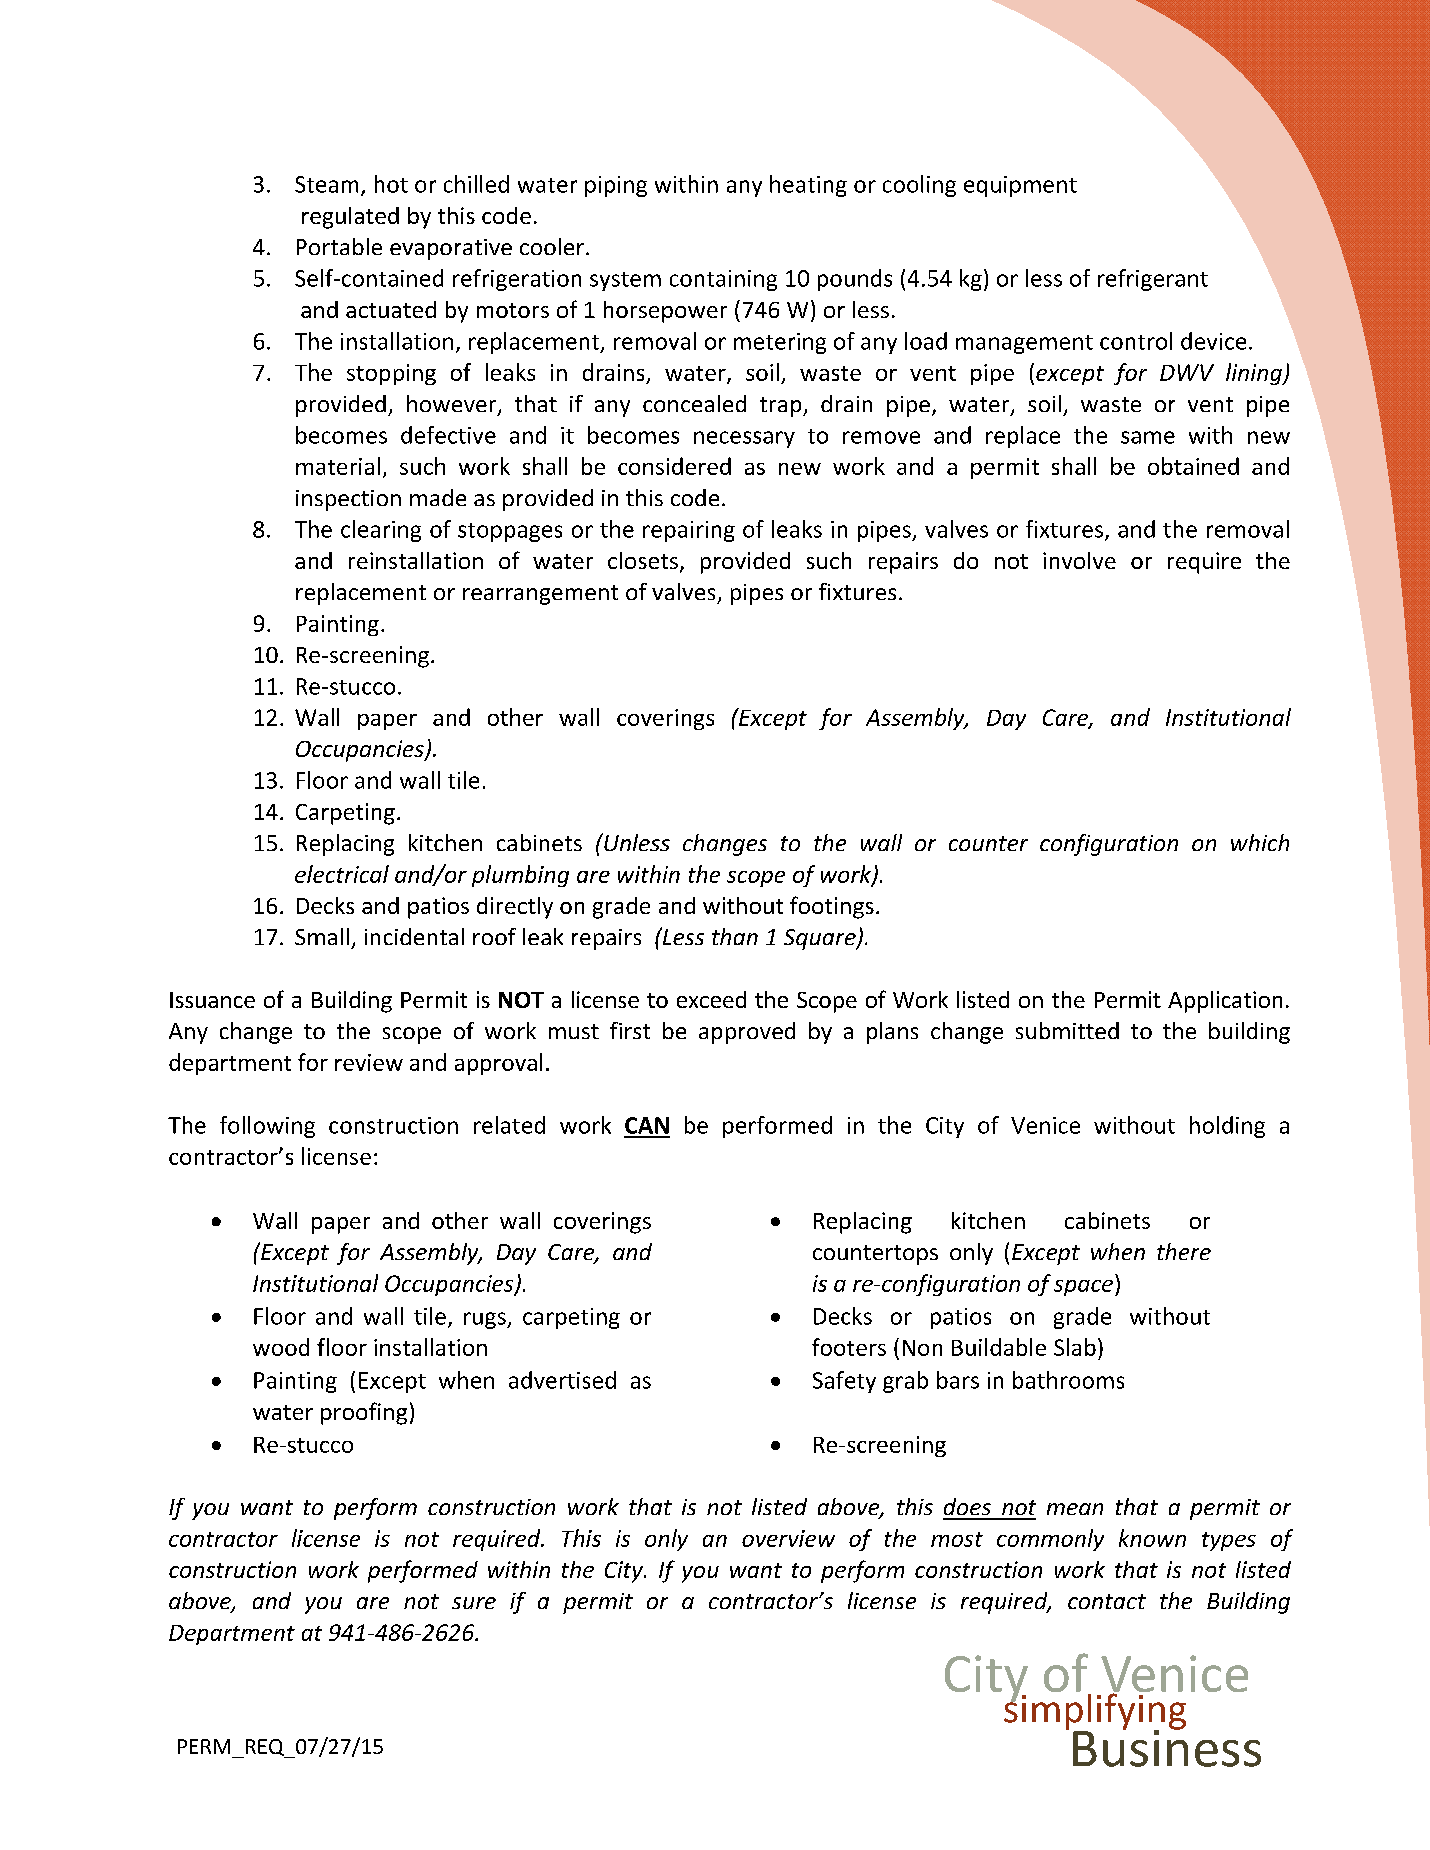 The width and height of the document is (1430, 1850). What do you see at coordinates (735, 936) in the document?
I see `than` at bounding box center [735, 936].
